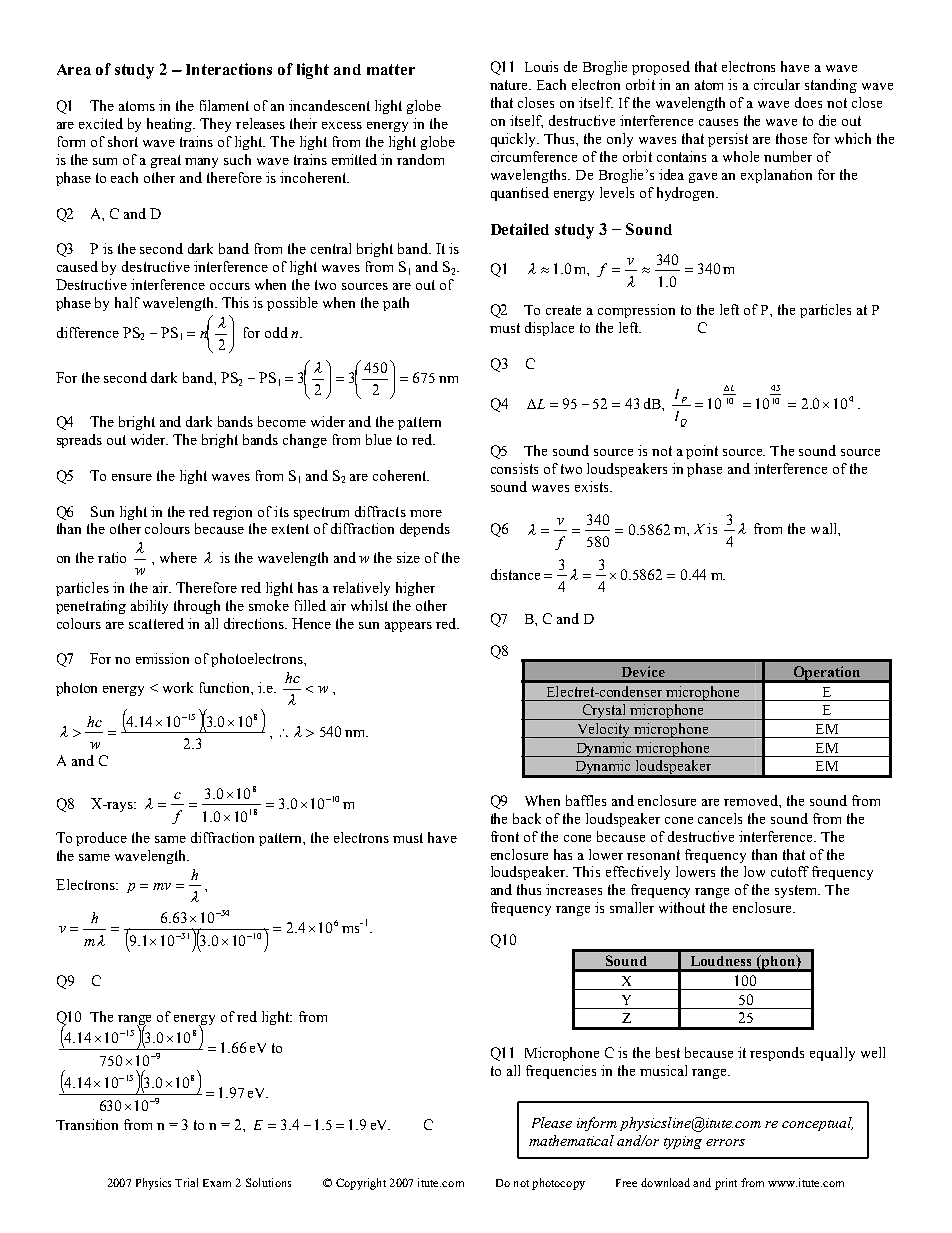 The width and height of the page is (952, 1233). Describe the element at coordinates (702, 452) in the page. I see `point` at that location.
